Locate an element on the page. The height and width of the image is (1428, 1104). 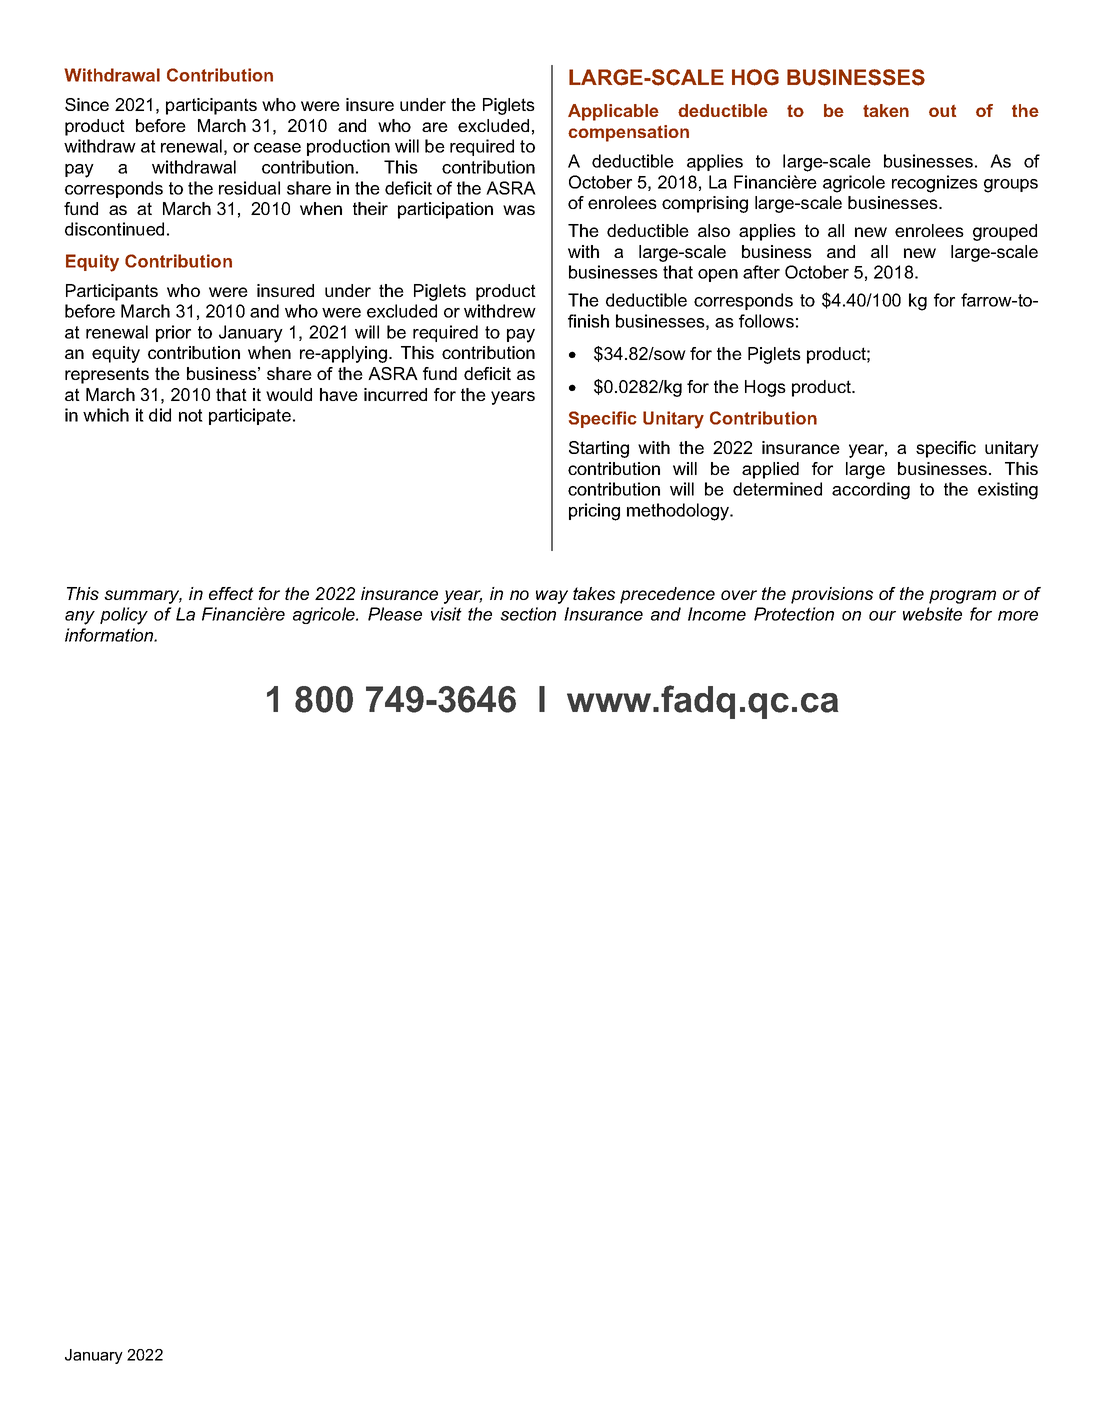
summary is located at coordinates (143, 597).
